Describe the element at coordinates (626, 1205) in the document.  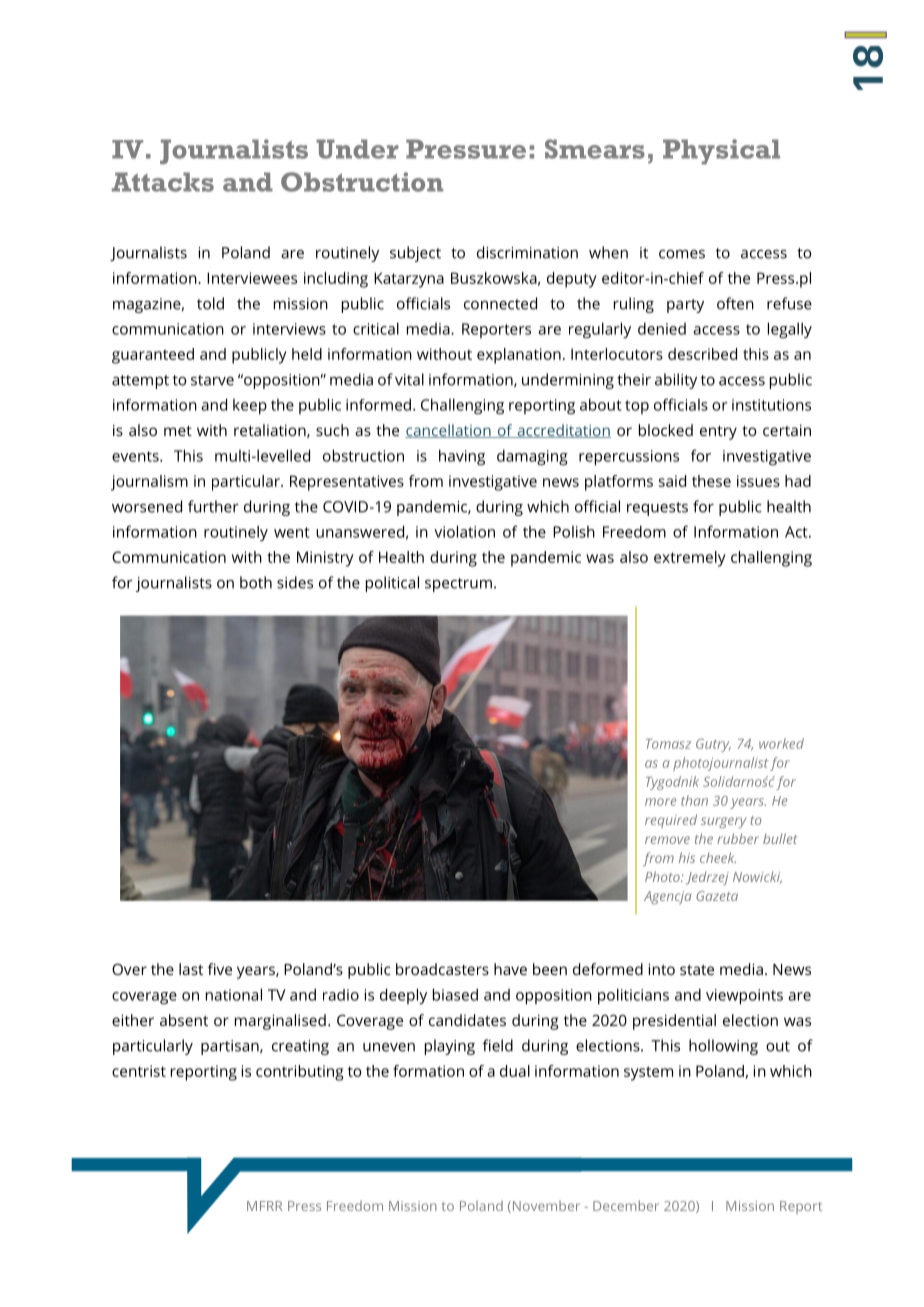
I see `December` at that location.
